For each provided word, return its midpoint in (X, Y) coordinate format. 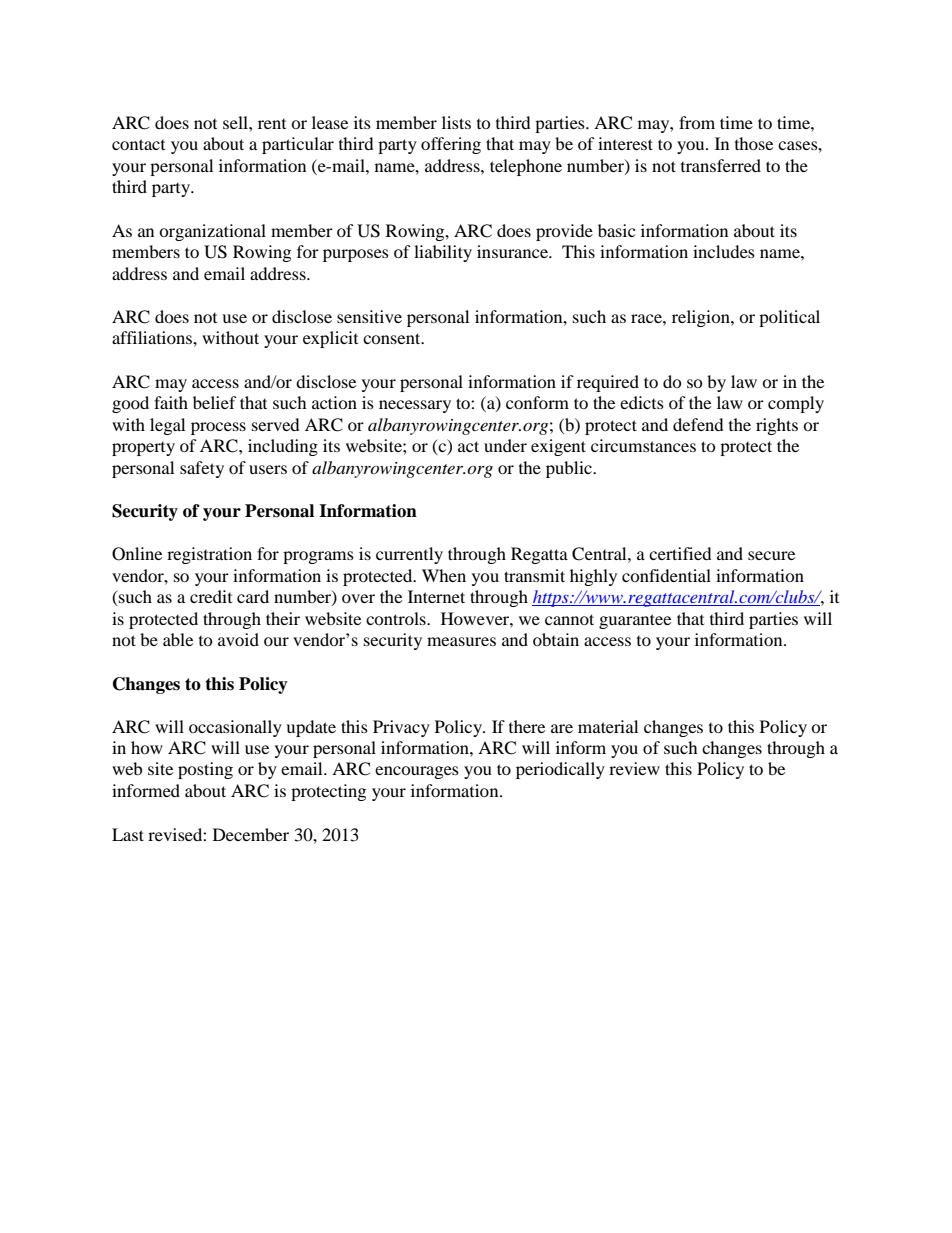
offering (451, 145)
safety (202, 469)
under (505, 445)
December (251, 834)
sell (236, 122)
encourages (417, 772)
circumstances (643, 445)
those (754, 143)
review (634, 768)
